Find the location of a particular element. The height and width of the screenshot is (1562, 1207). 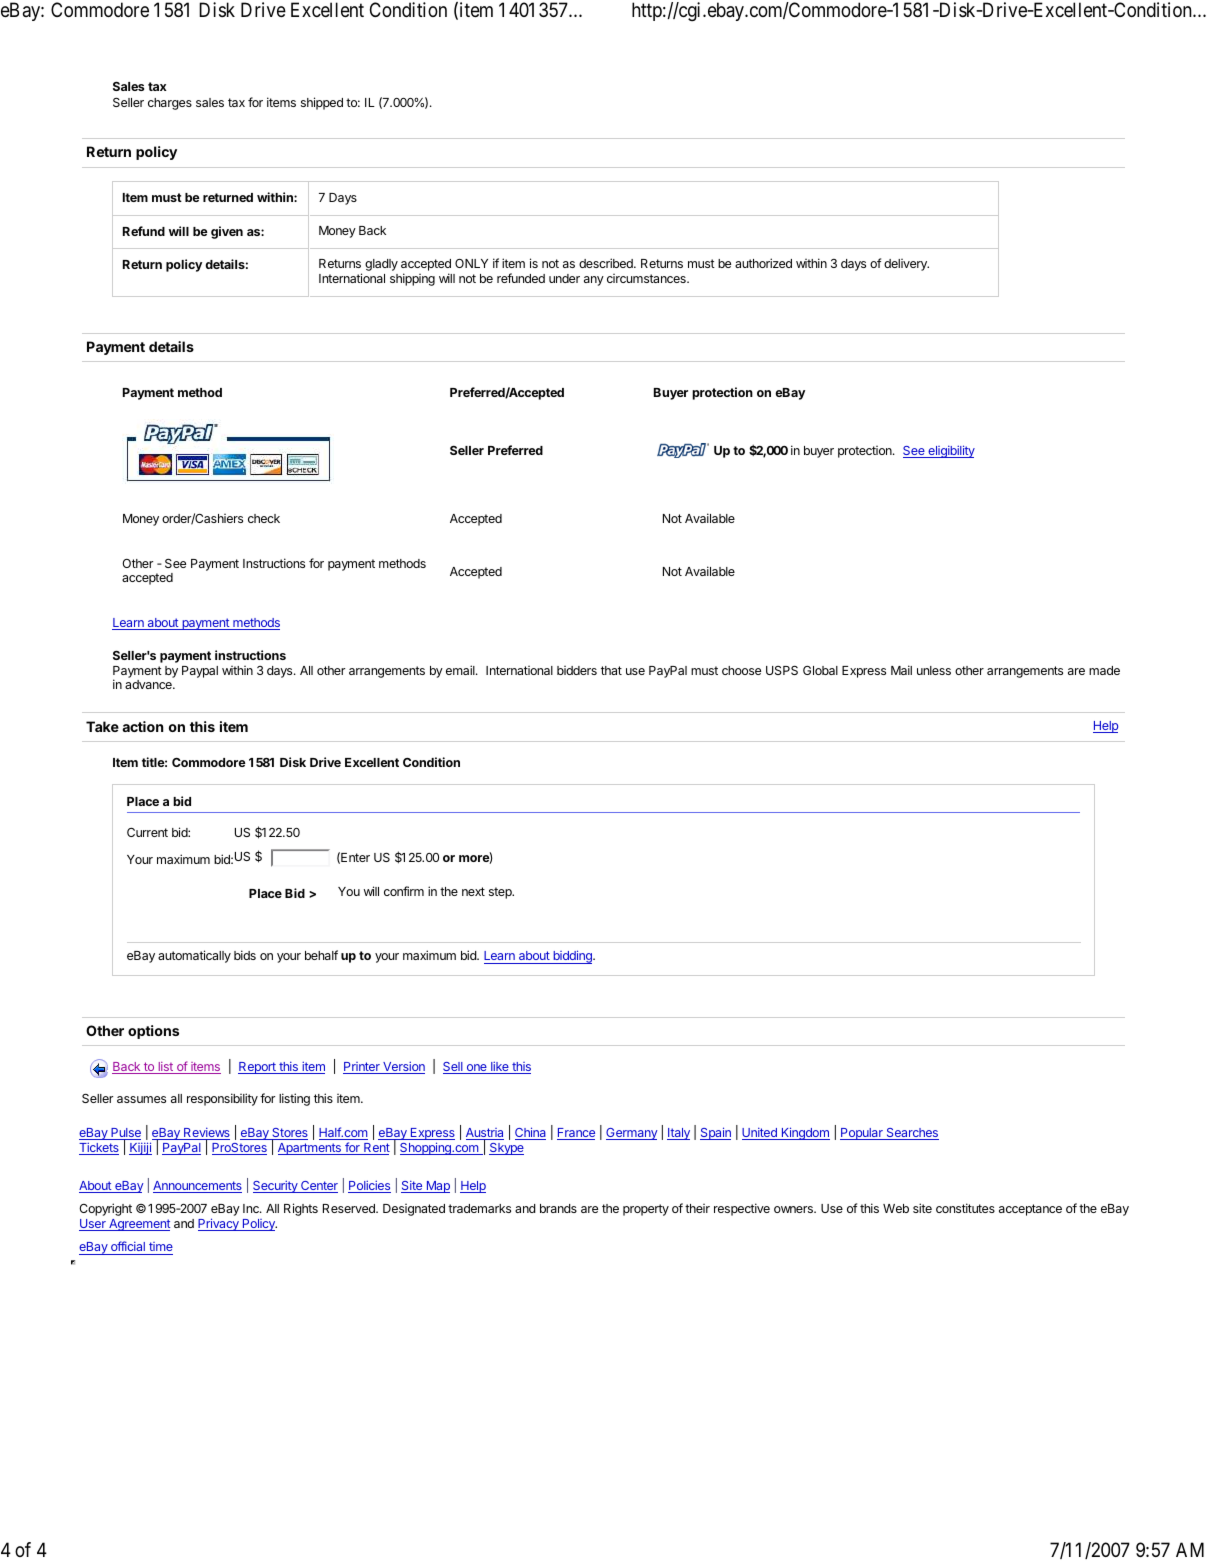

check is located at coordinates (264, 518).
